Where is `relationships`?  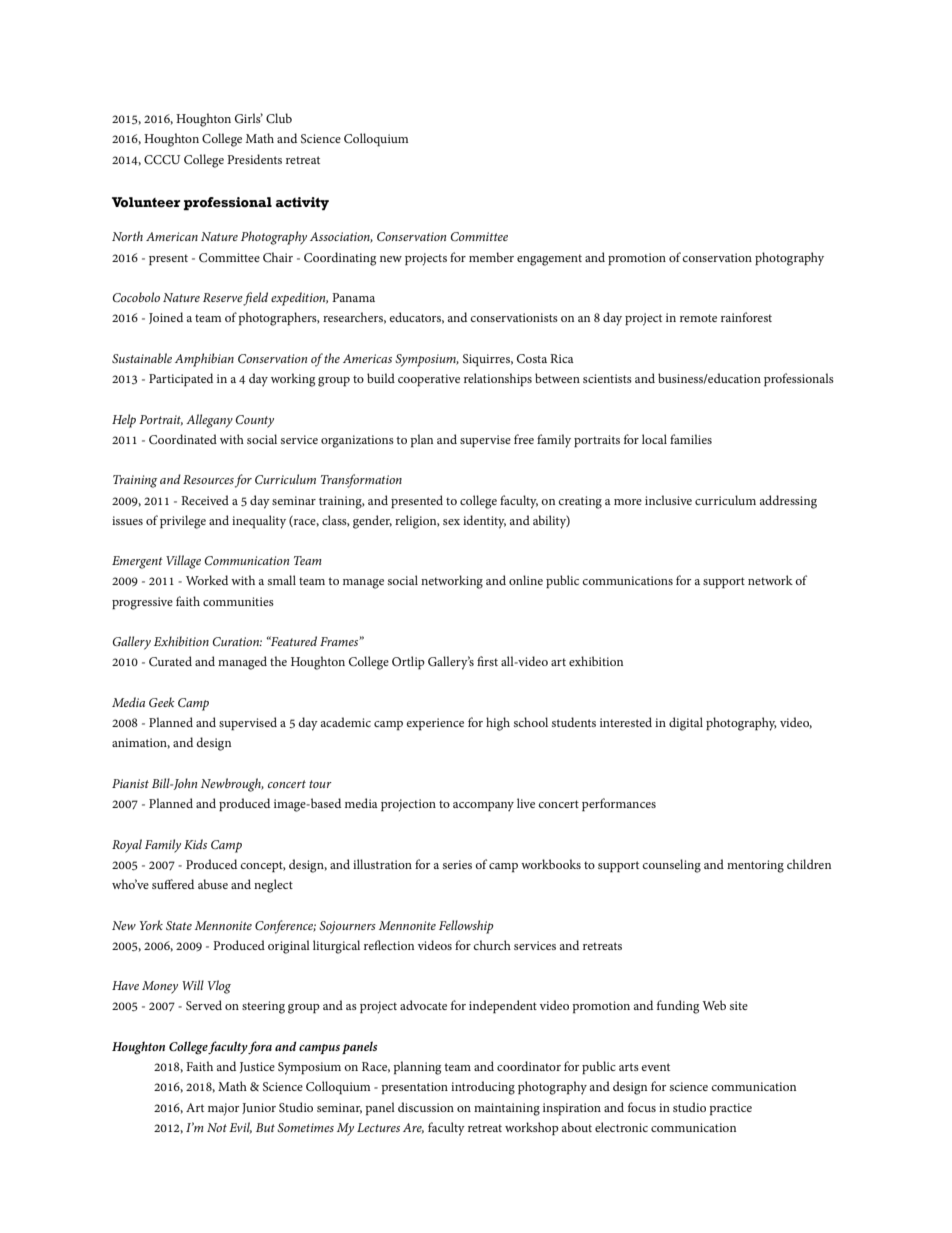 relationships is located at coordinates (498, 380).
